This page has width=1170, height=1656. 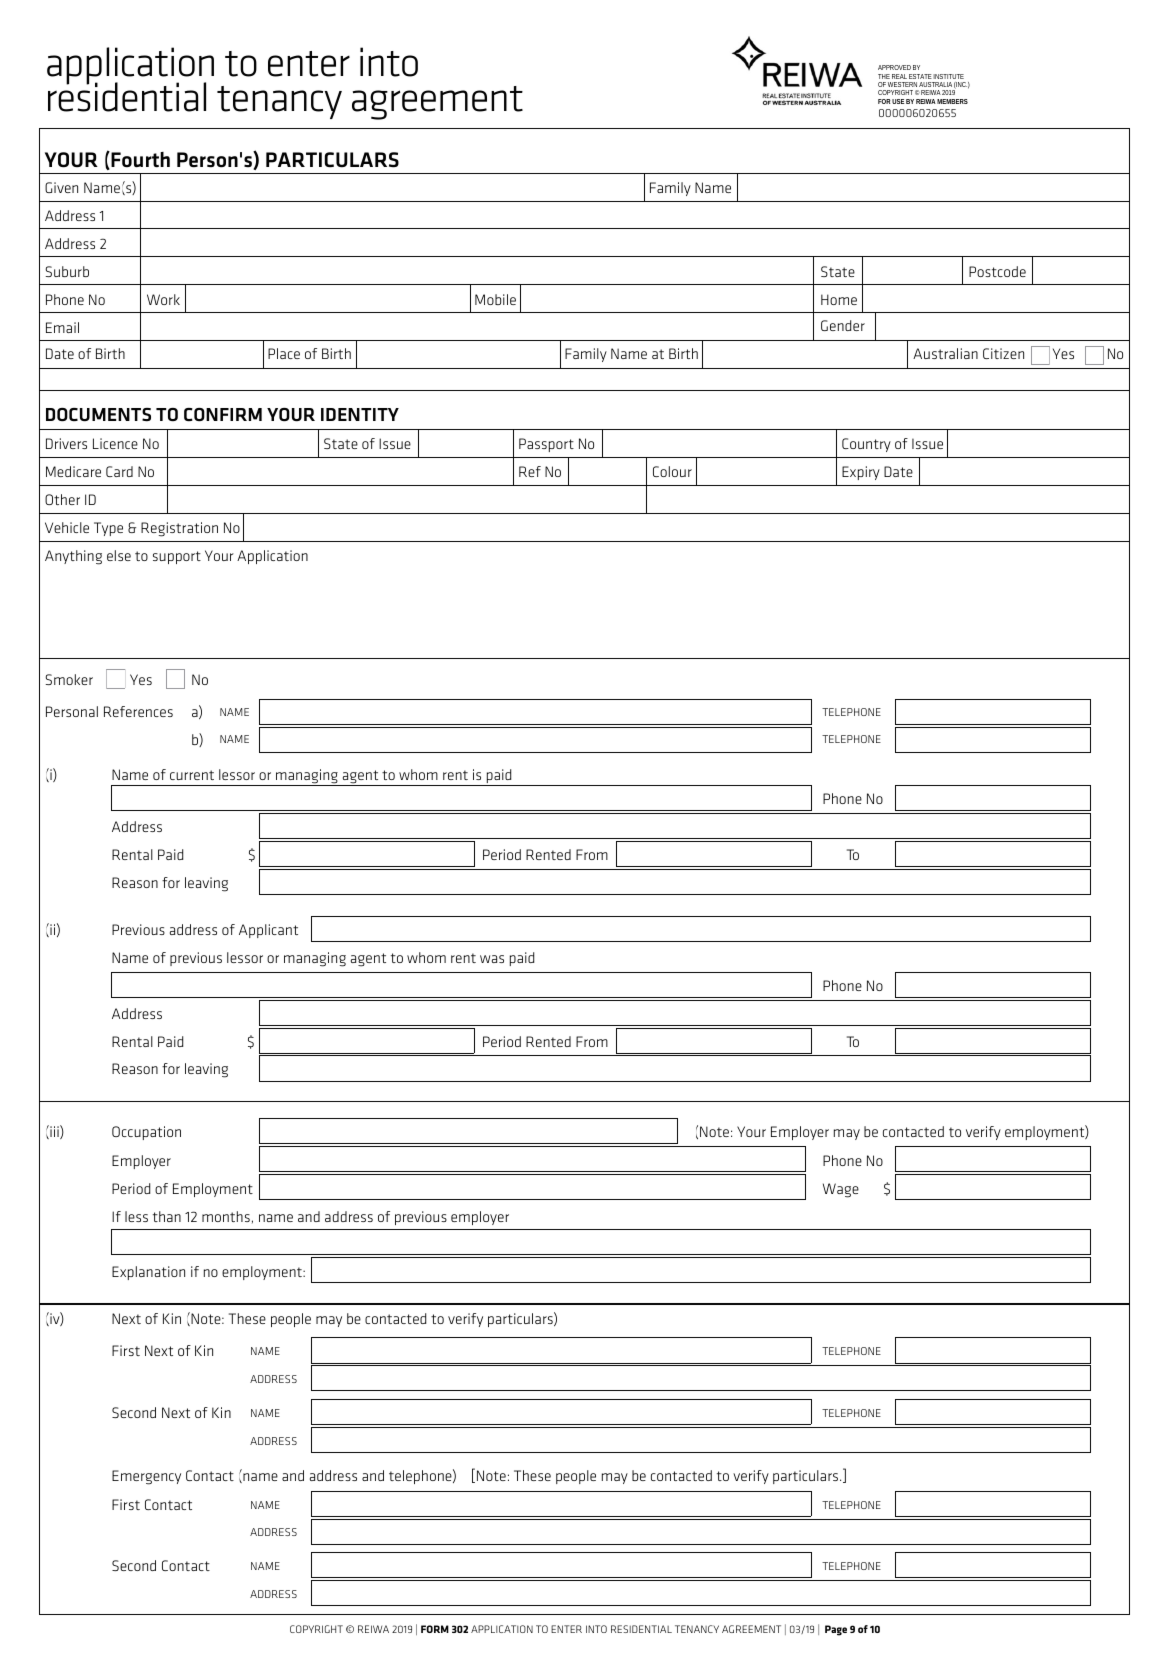 What do you see at coordinates (546, 445) in the page?
I see `Passport` at bounding box center [546, 445].
